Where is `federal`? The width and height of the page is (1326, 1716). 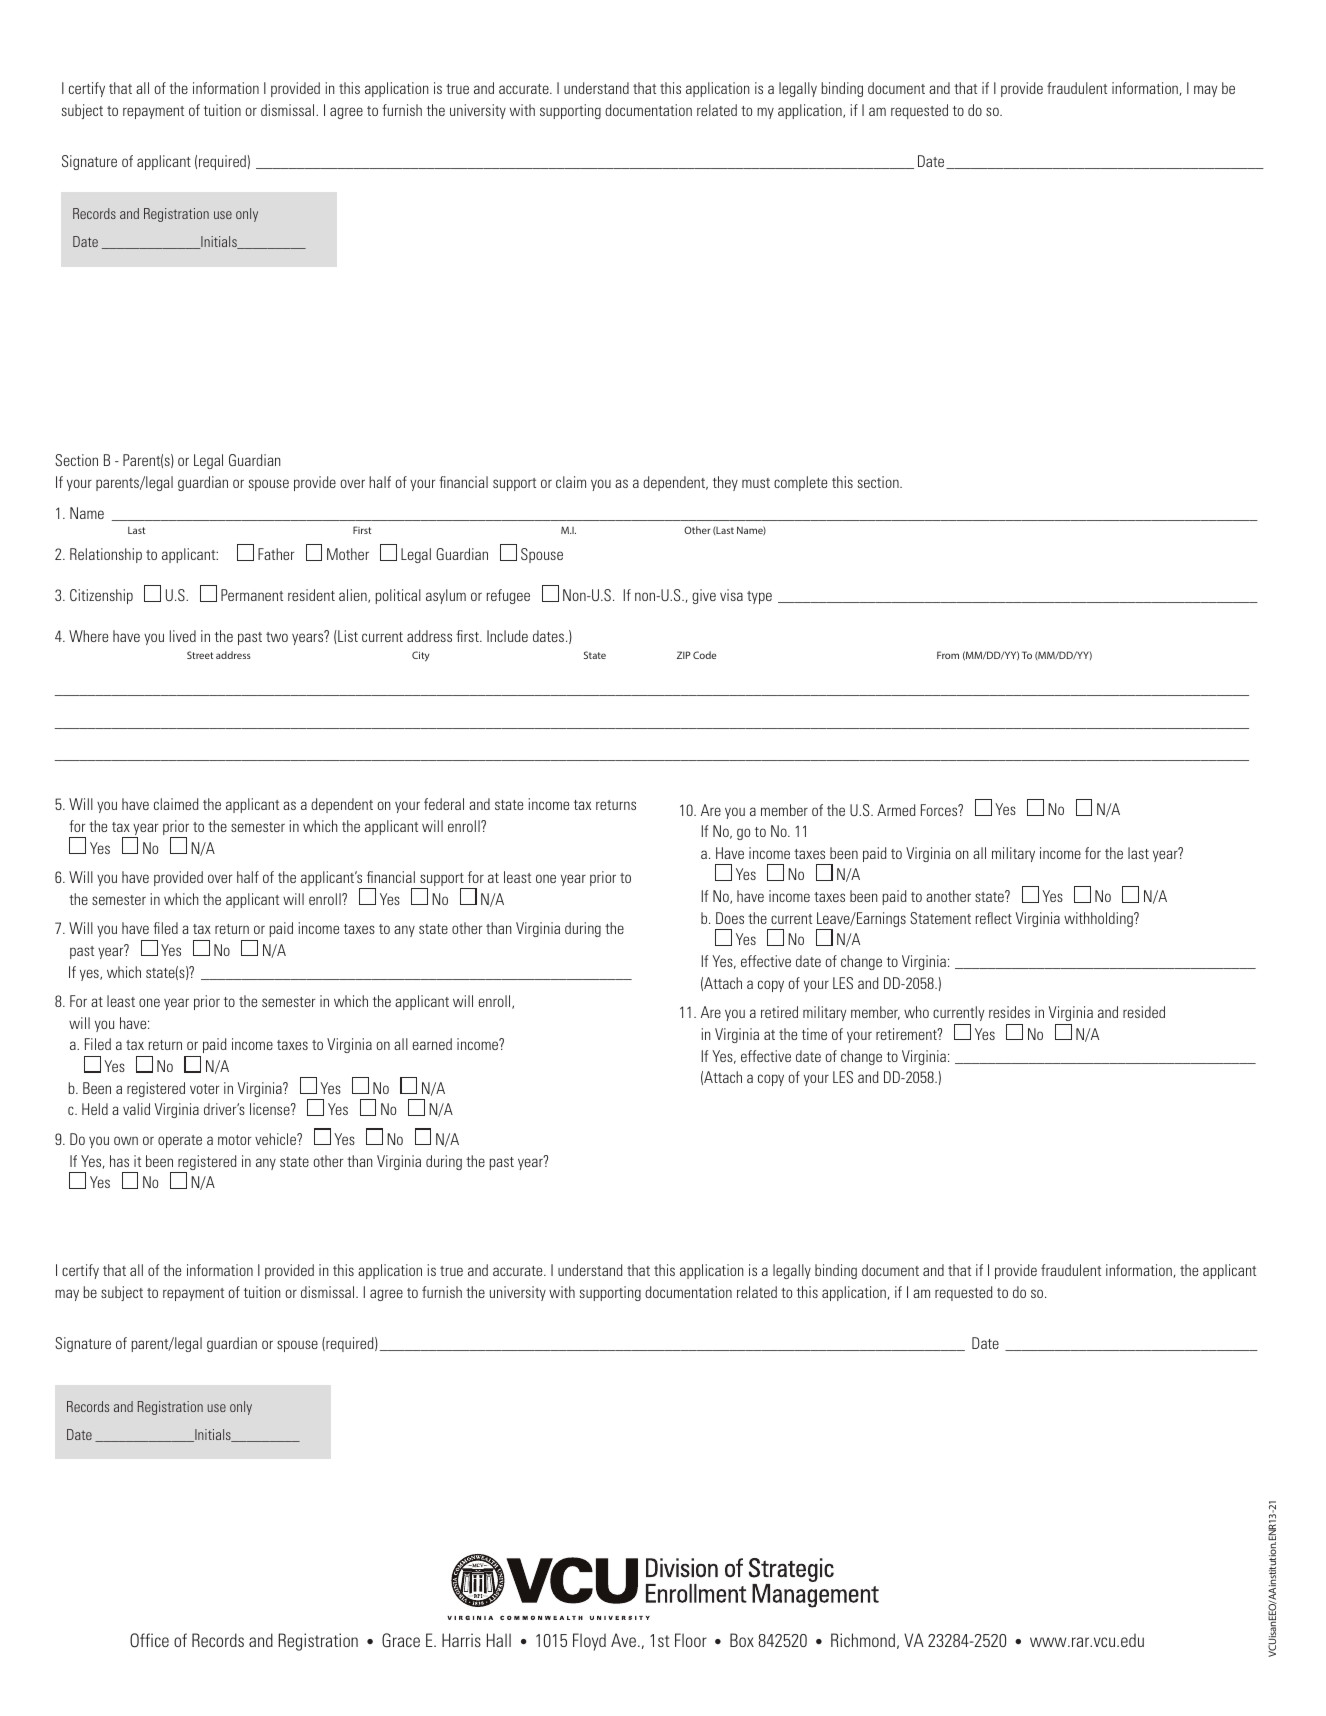
federal is located at coordinates (444, 804).
